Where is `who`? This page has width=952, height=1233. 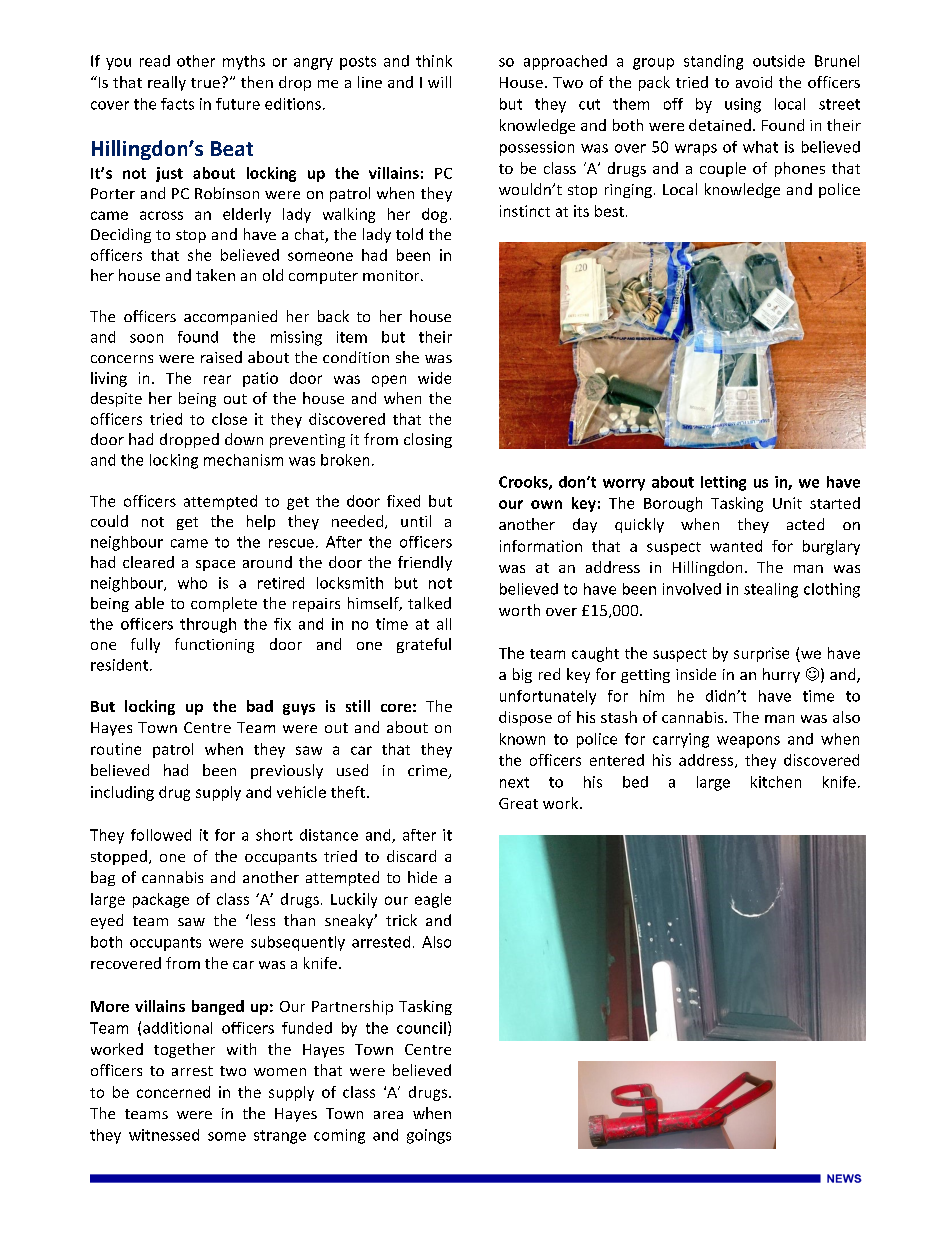 who is located at coordinates (192, 583).
